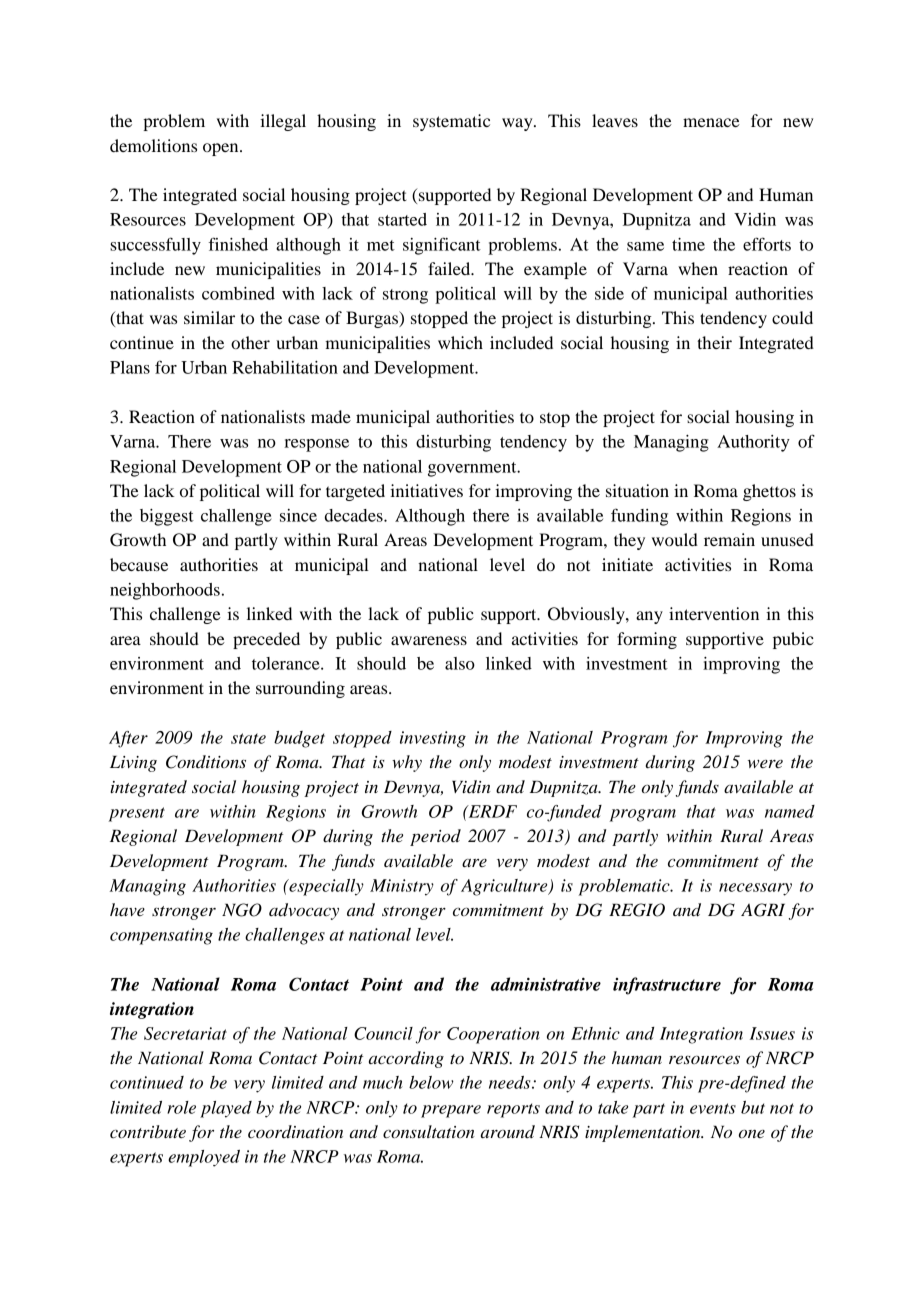  What do you see at coordinates (460, 342) in the image?
I see `which` at bounding box center [460, 342].
